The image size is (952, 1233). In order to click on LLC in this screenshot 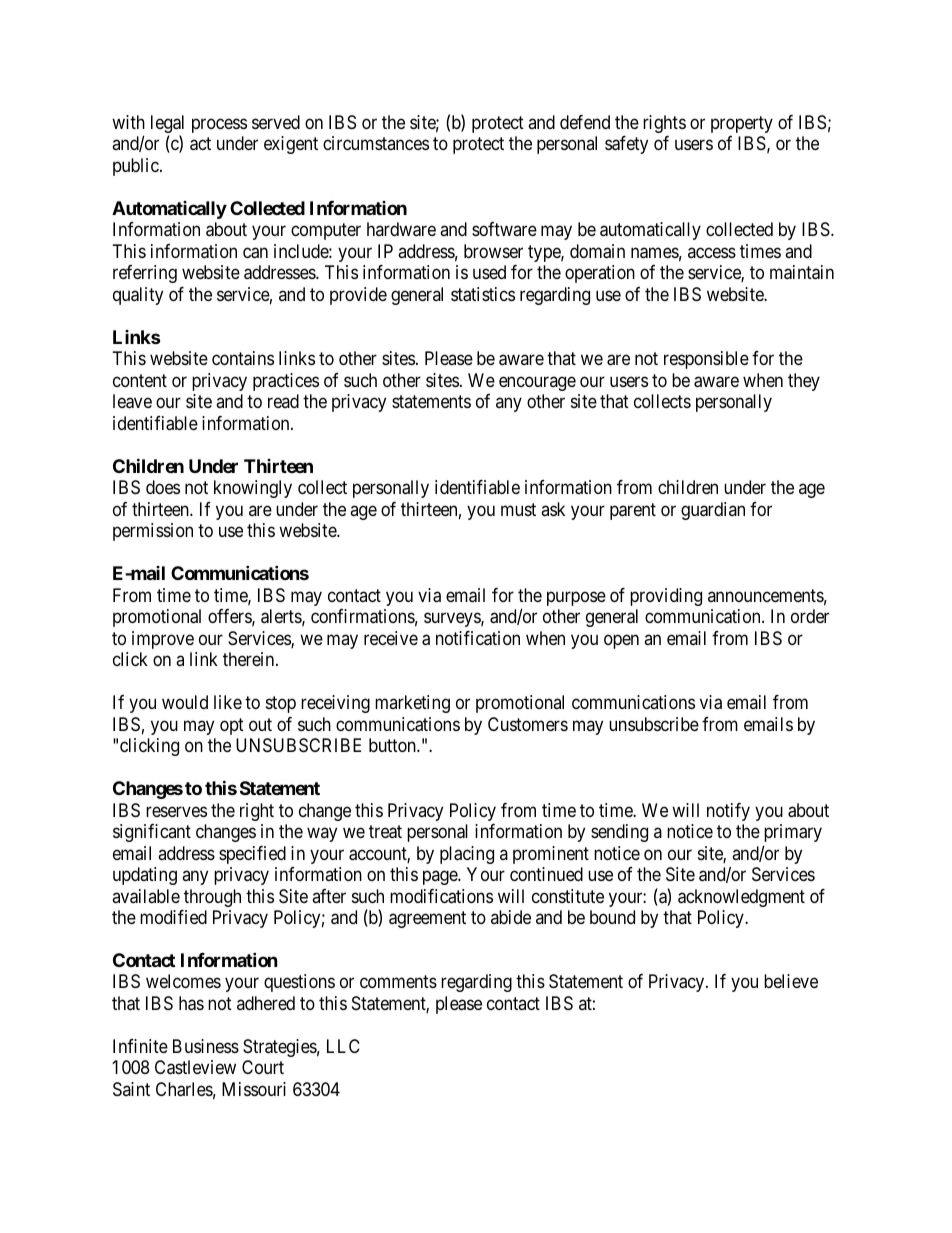, I will do `click(343, 1046)`.
